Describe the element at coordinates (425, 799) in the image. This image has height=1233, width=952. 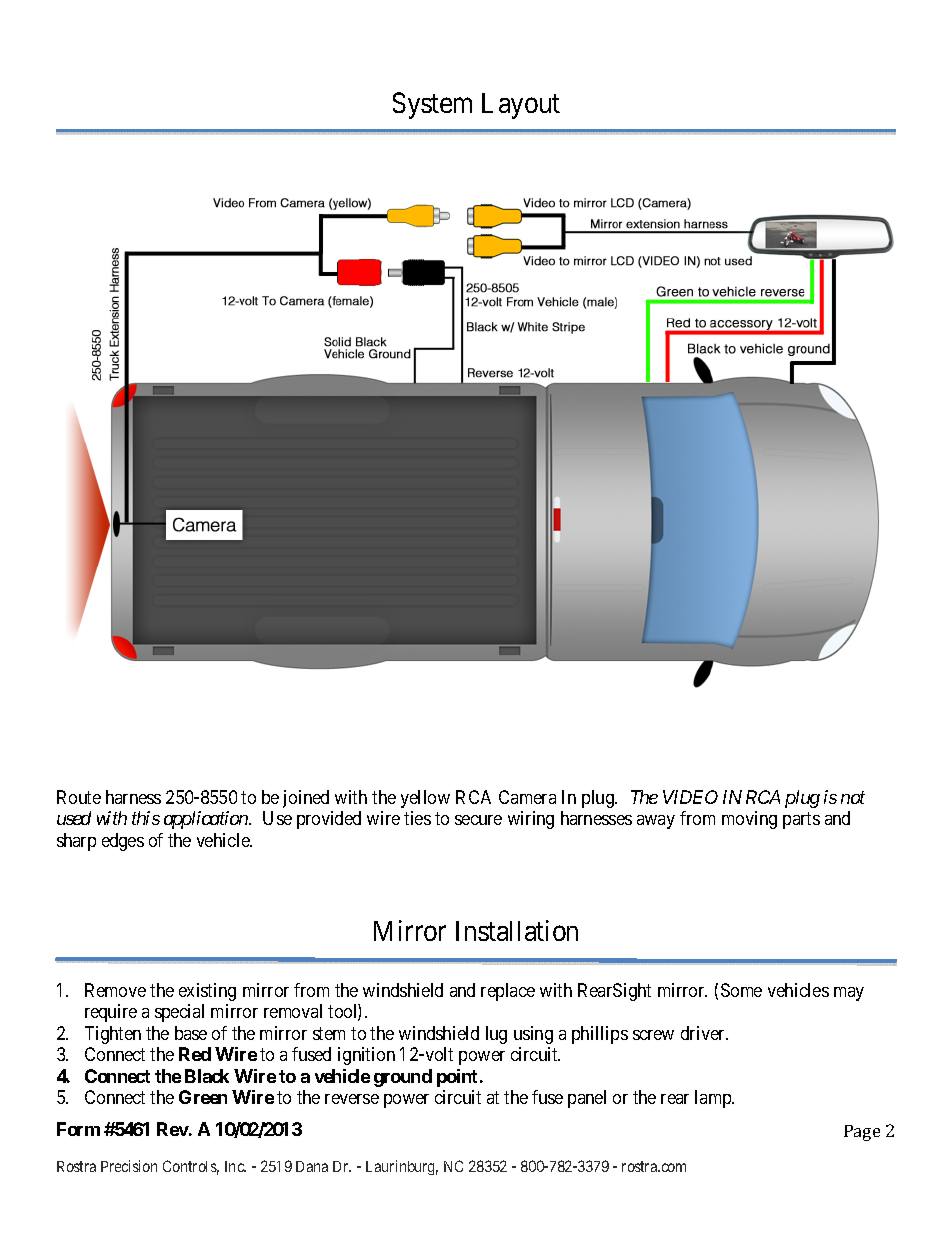
I see `yellow` at that location.
